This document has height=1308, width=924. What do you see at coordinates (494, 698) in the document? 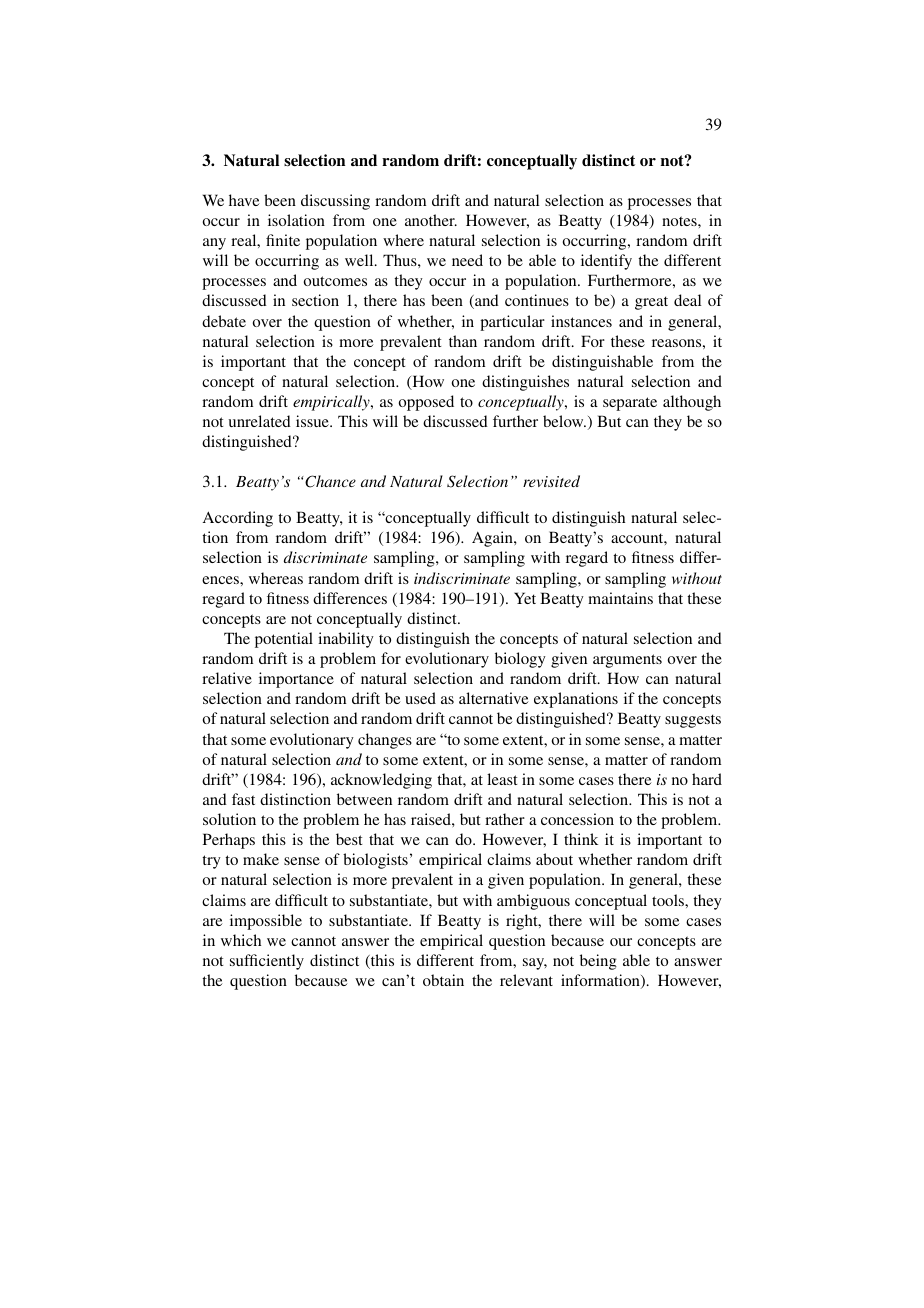
I see `alternative` at bounding box center [494, 698].
